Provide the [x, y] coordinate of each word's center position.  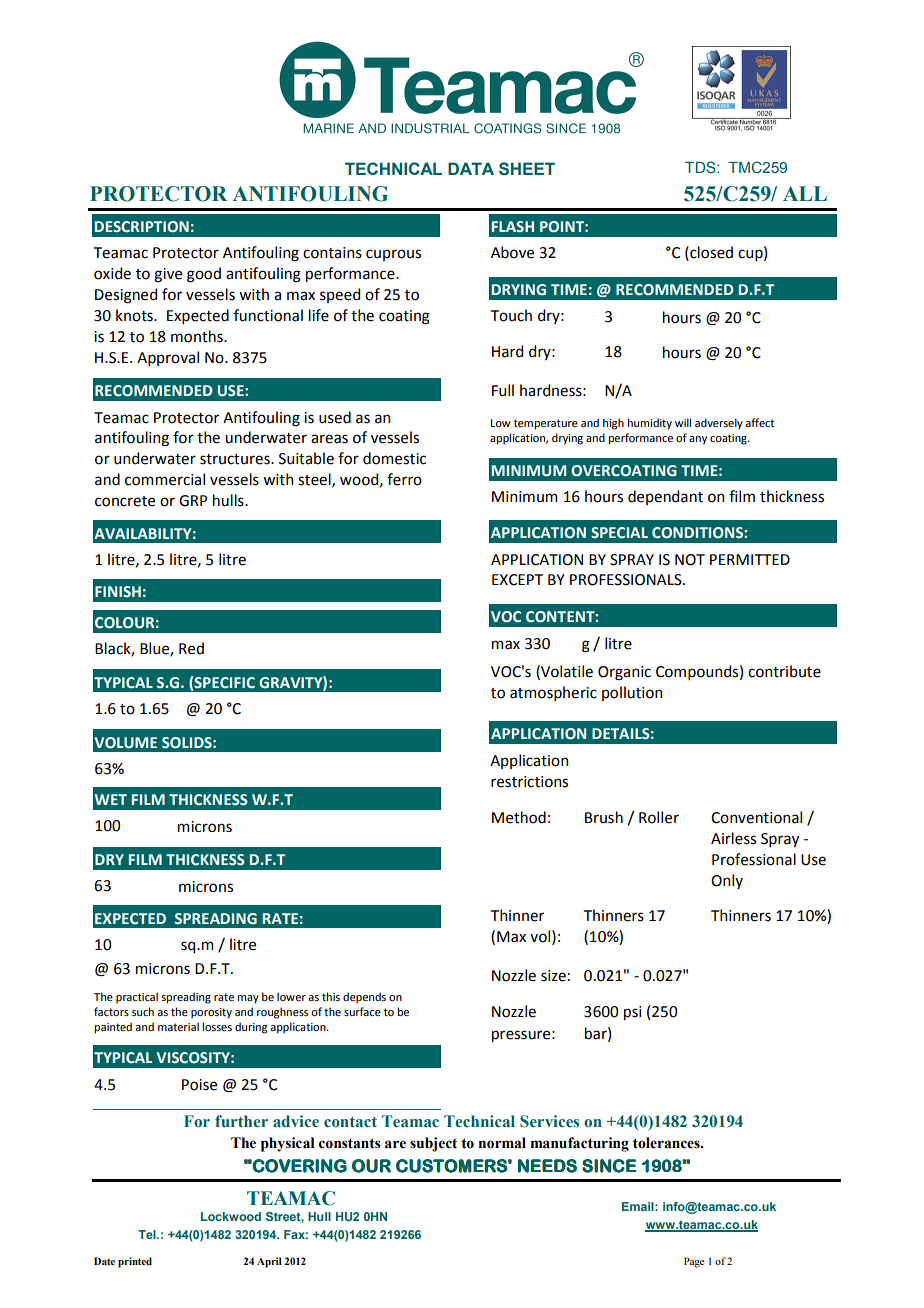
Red [191, 648]
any [698, 440]
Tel [148, 1234]
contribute [784, 671]
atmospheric [553, 693]
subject [433, 1144]
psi [632, 1013]
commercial [165, 479]
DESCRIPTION [142, 227]
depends [364, 998]
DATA [471, 168]
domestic [394, 458]
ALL [805, 193]
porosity [211, 1013]
